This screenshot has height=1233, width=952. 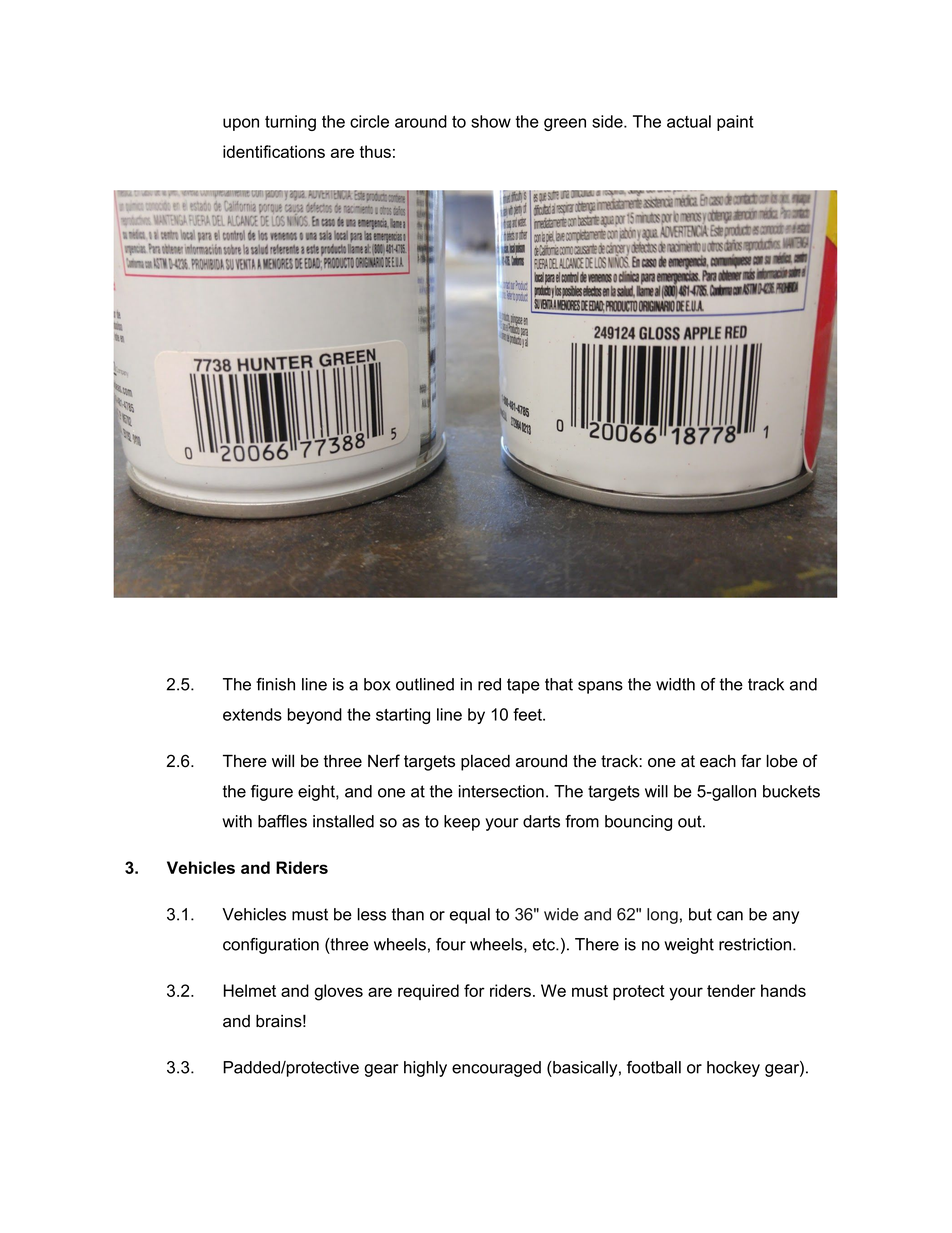 What do you see at coordinates (731, 990) in the screenshot?
I see `tender` at bounding box center [731, 990].
